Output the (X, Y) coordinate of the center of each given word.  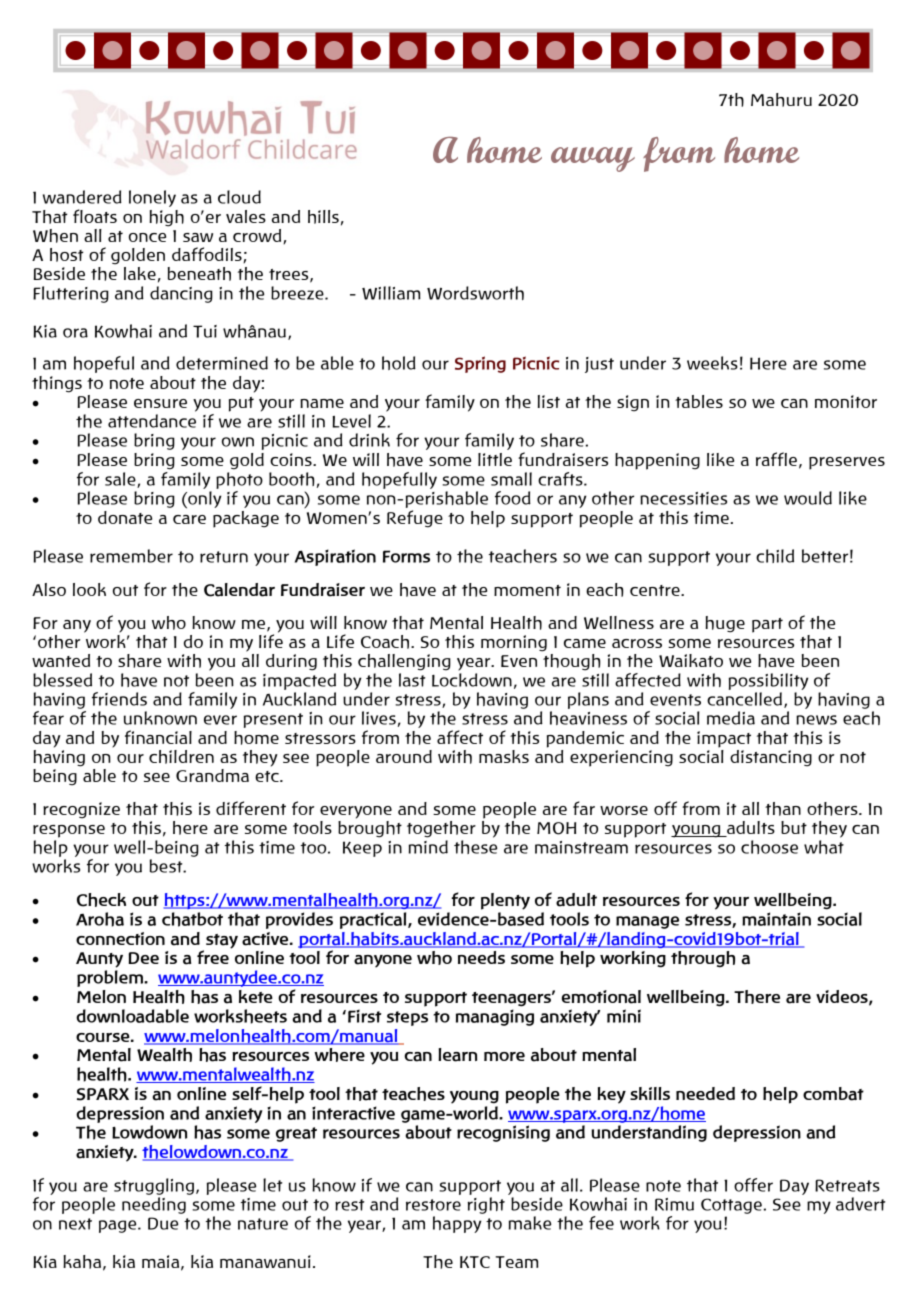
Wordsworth (475, 293)
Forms (406, 556)
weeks (712, 363)
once (147, 237)
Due (163, 1223)
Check (101, 900)
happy (457, 1224)
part (767, 625)
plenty (505, 901)
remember (131, 556)
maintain (776, 919)
